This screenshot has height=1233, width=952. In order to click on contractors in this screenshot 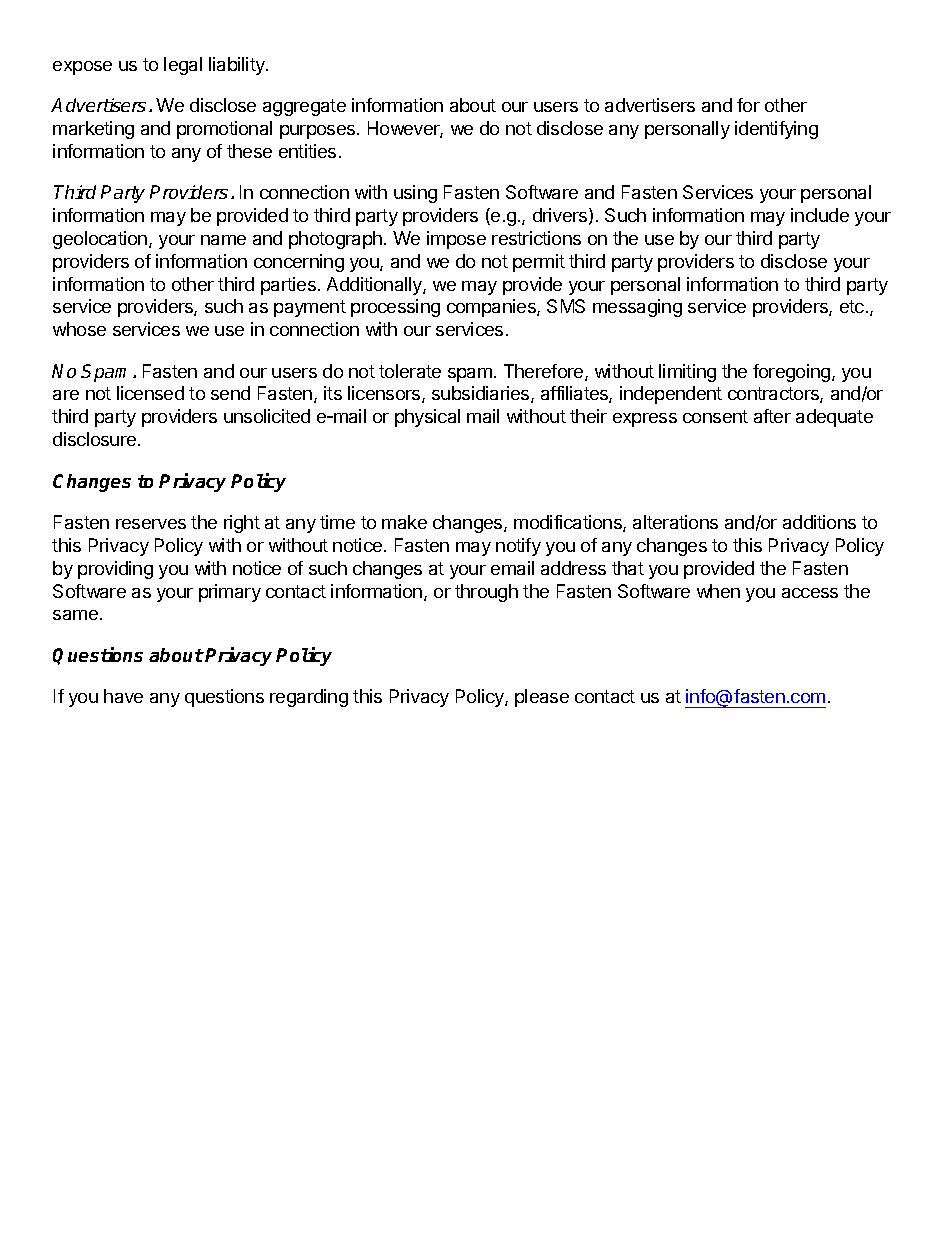, I will do `click(774, 395)`.
